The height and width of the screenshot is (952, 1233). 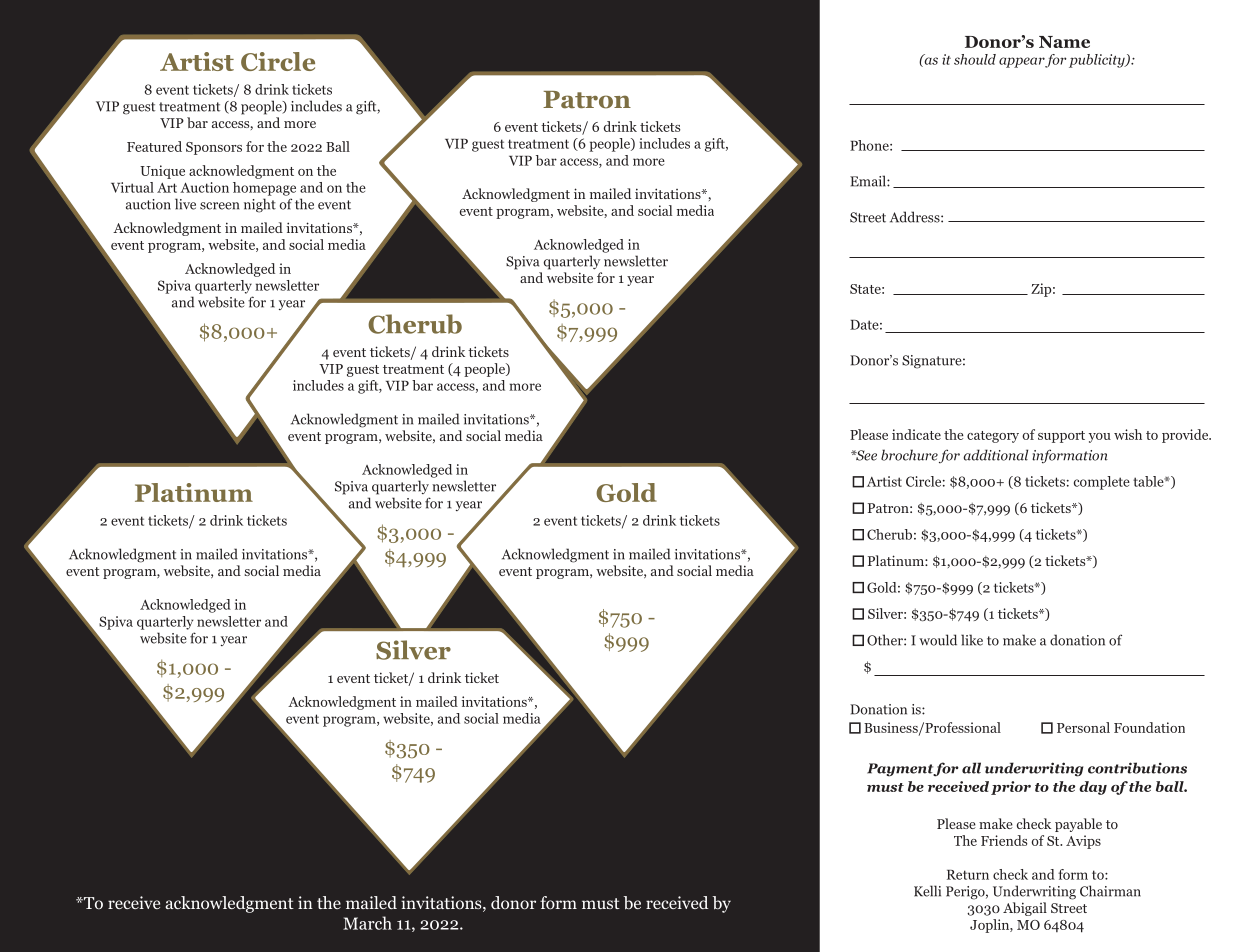 I want to click on Sponsors, so click(x=214, y=148).
